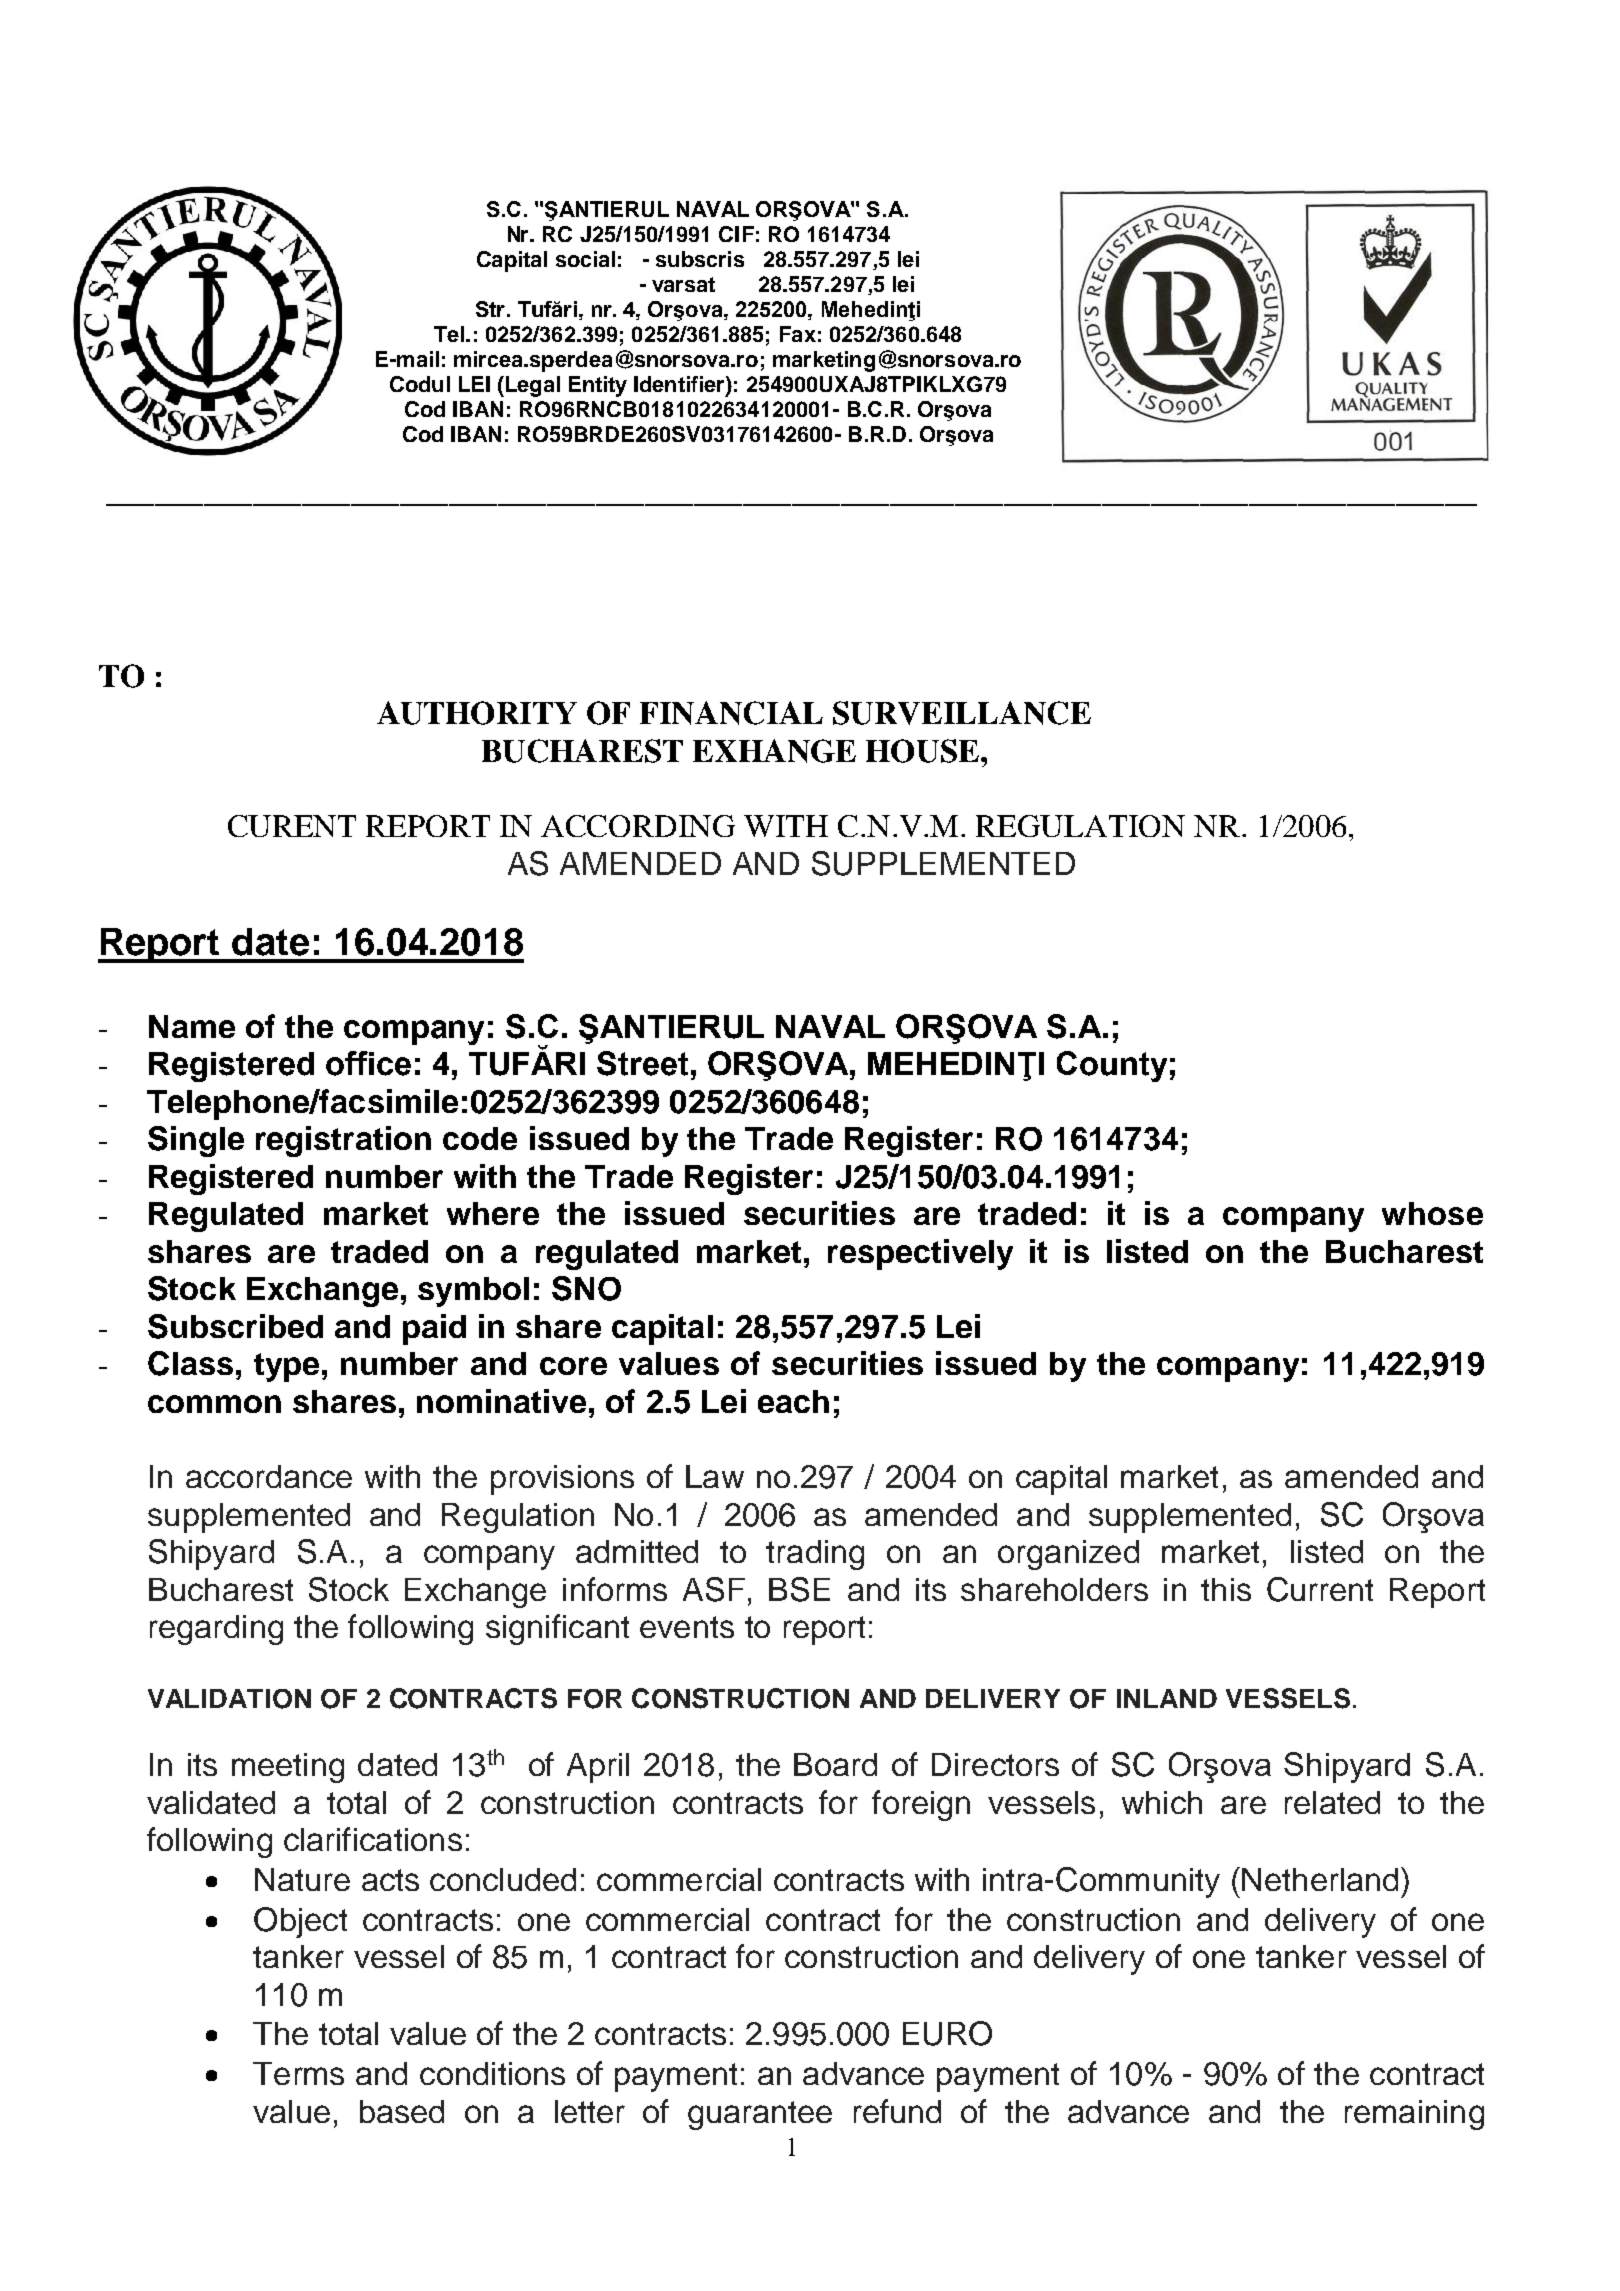 The height and width of the document is (2291, 1620). I want to click on SURVEILLANCE, so click(962, 713).
